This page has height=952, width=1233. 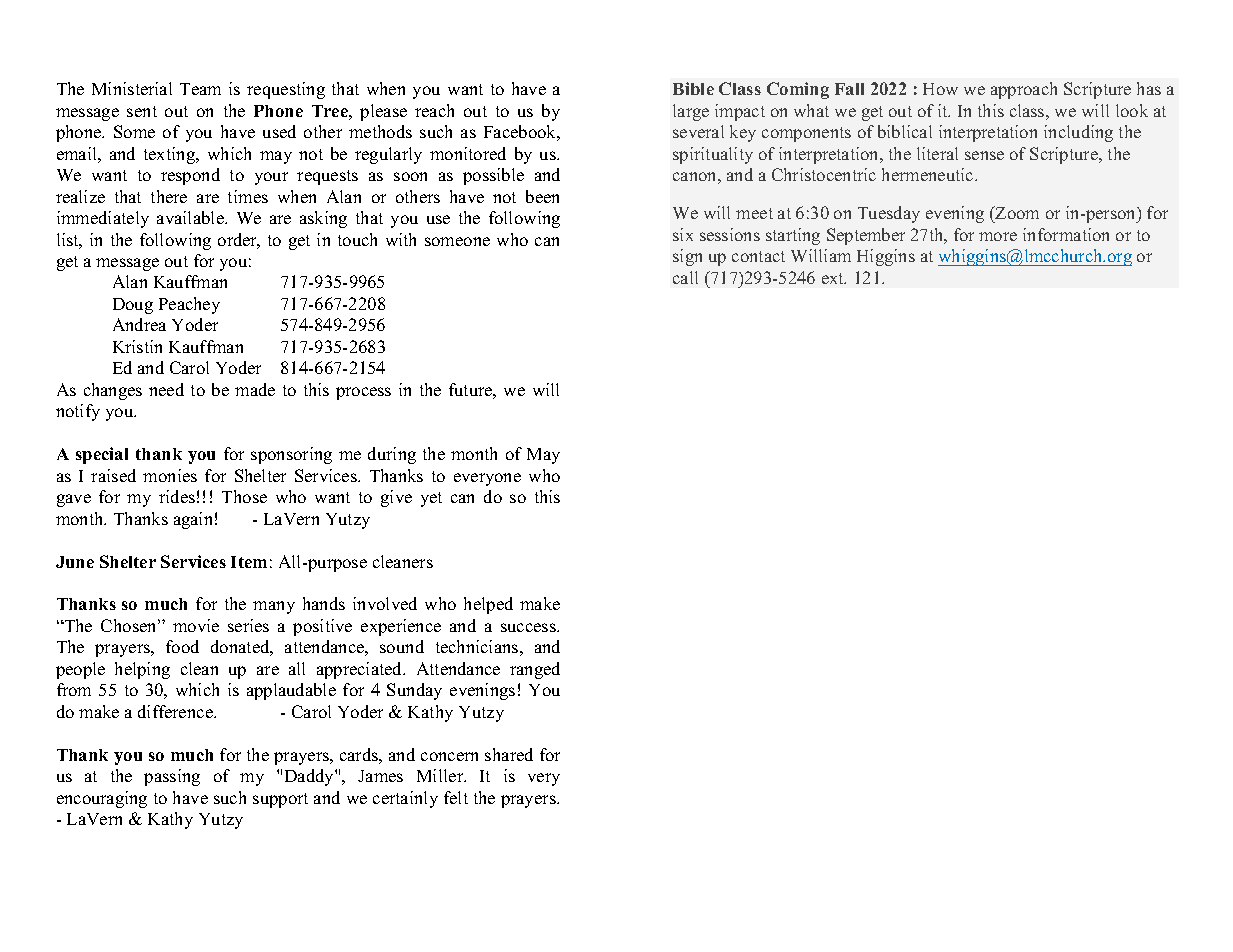 What do you see at coordinates (431, 499) in the page?
I see `yet` at bounding box center [431, 499].
